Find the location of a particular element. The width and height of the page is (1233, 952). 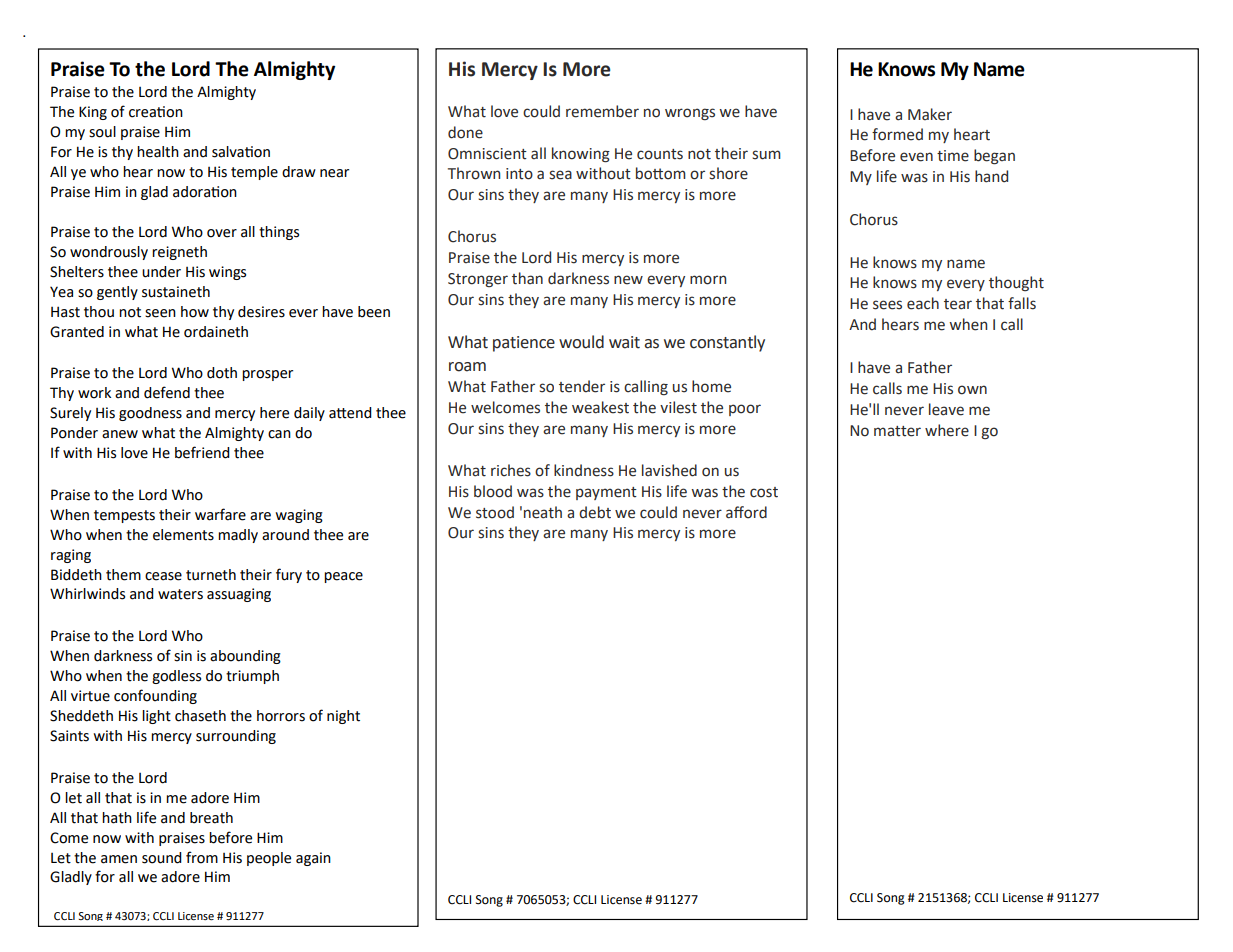

knowing is located at coordinates (581, 155).
